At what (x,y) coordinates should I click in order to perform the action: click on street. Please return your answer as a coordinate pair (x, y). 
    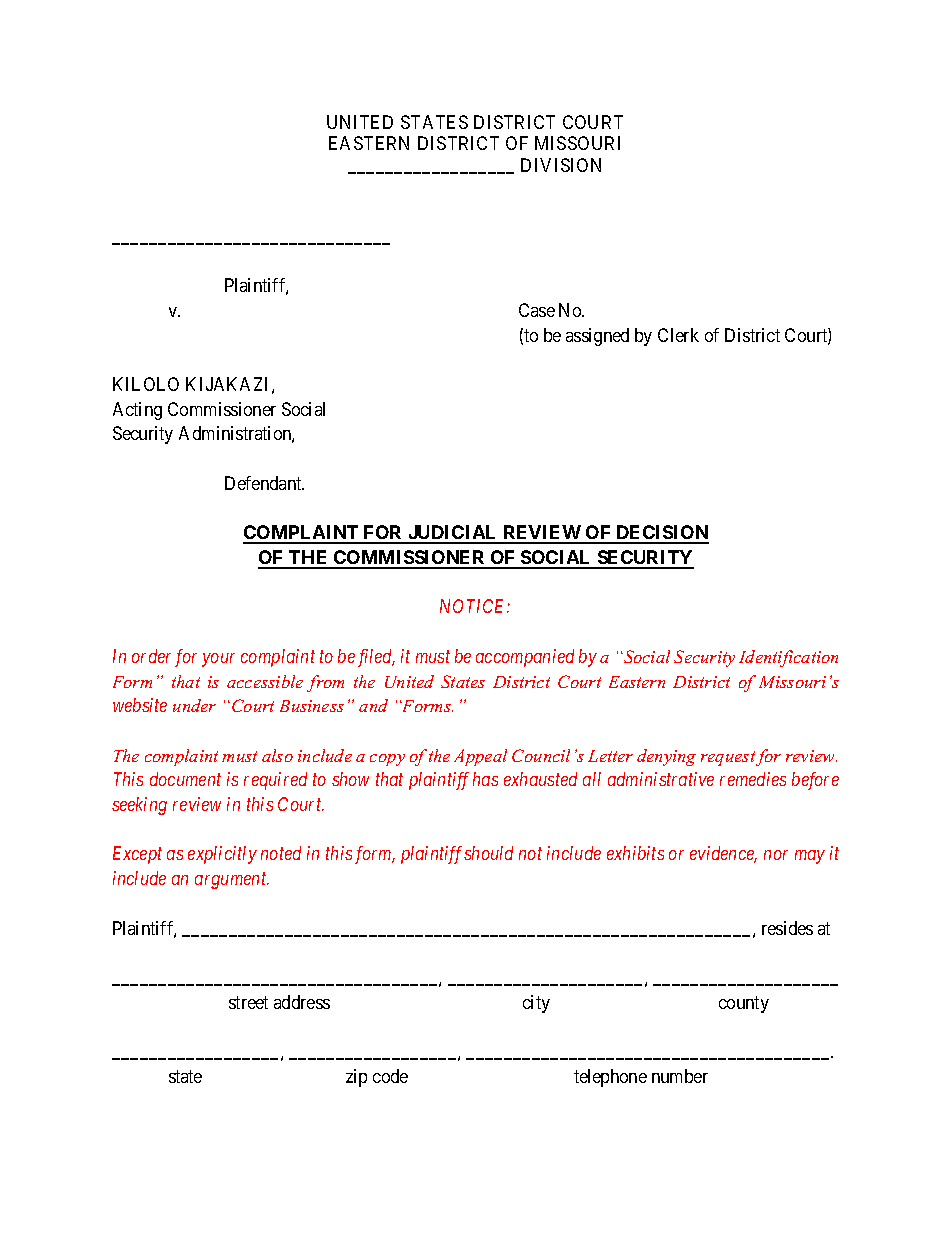
    Looking at the image, I should click on (248, 1002).
